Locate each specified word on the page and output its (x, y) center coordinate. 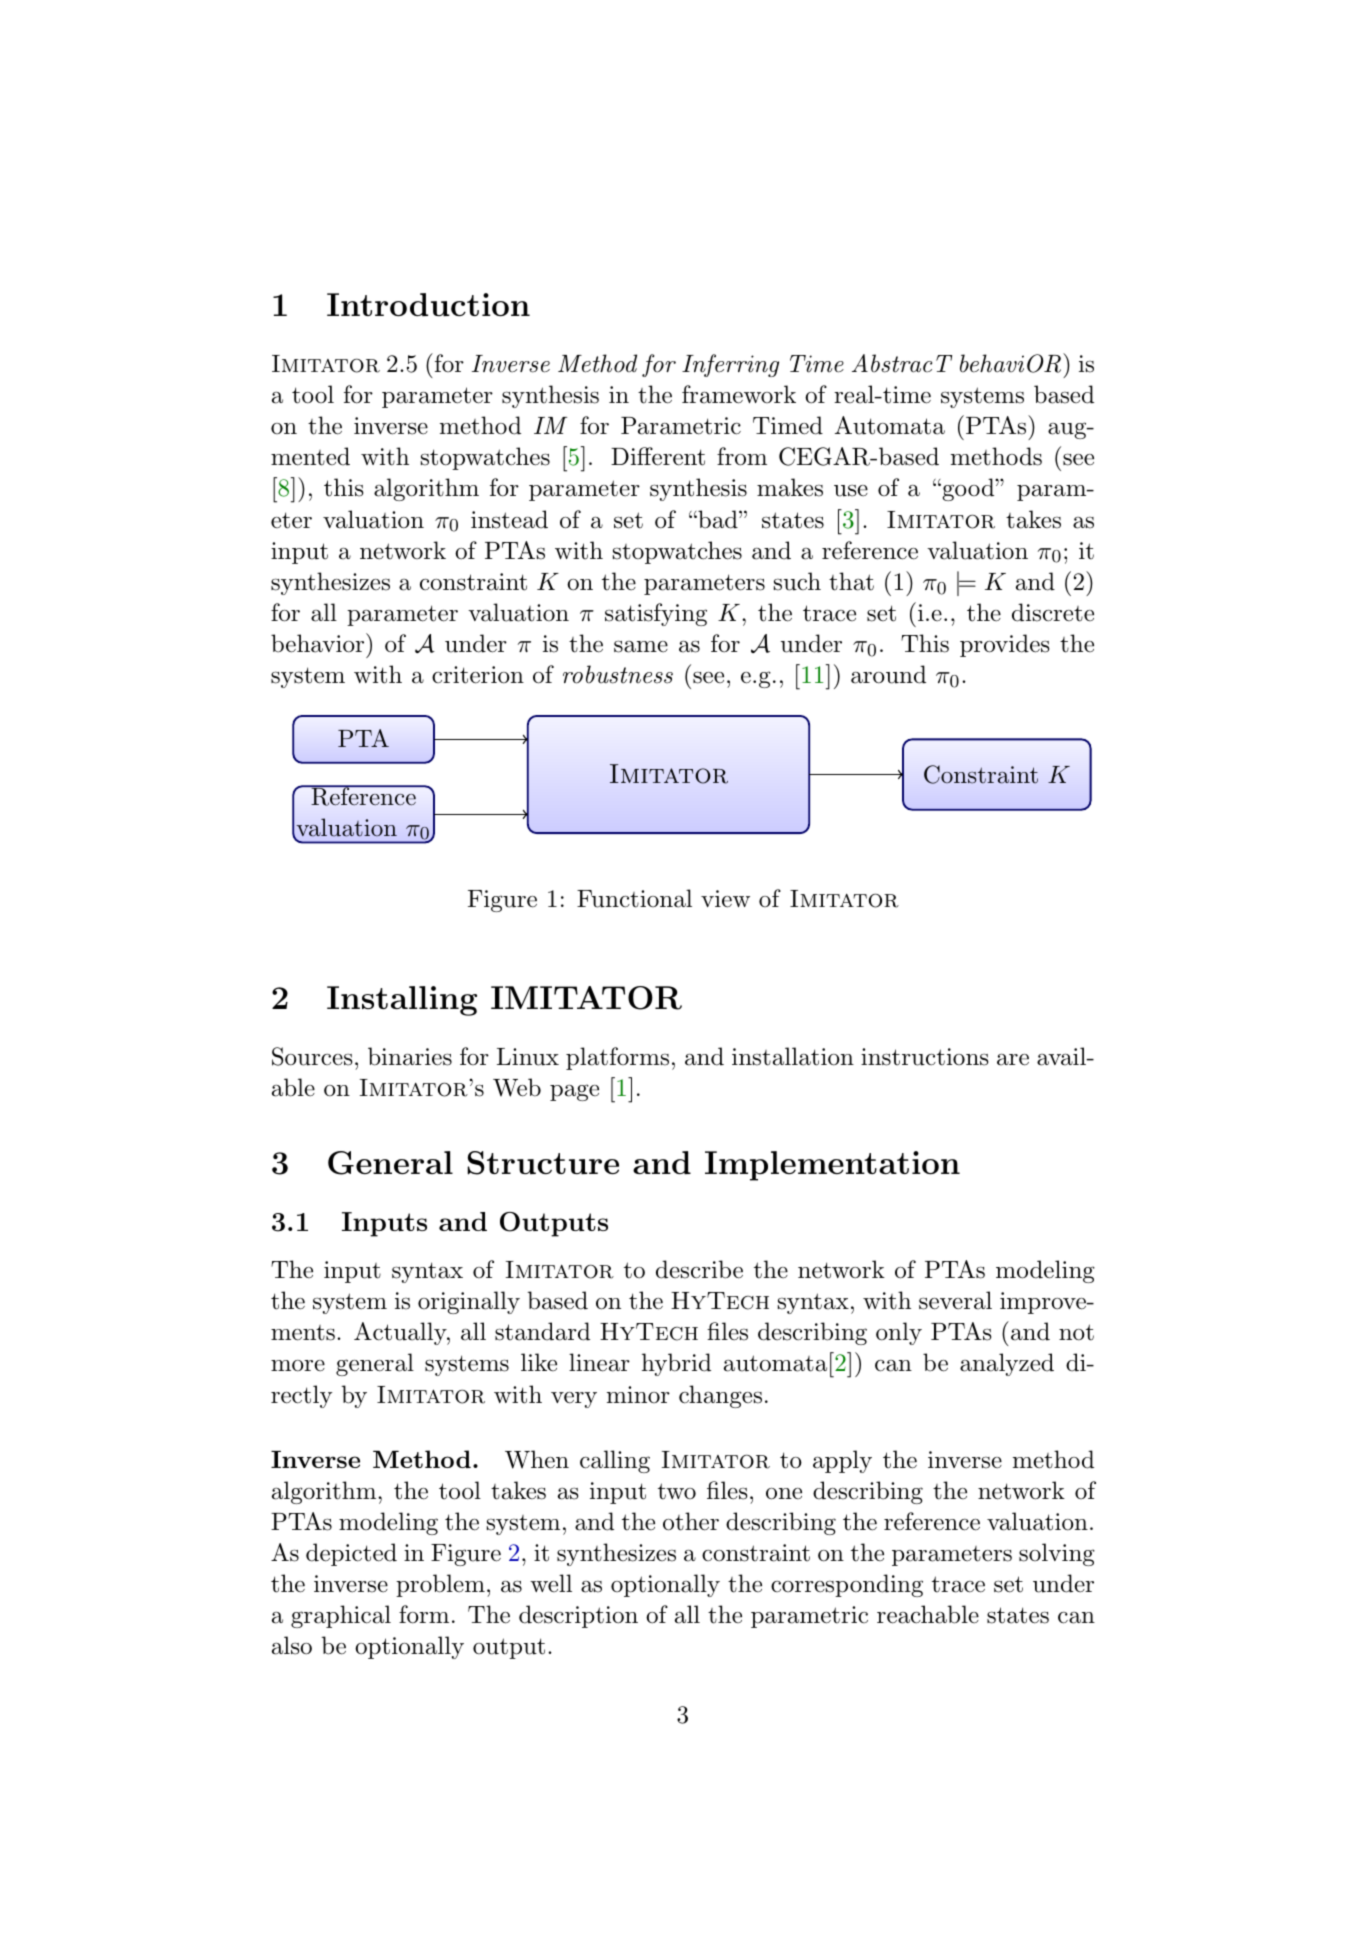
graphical (341, 1616)
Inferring (730, 365)
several (955, 1300)
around (888, 674)
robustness (618, 674)
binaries (410, 1056)
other (691, 1521)
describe (699, 1269)
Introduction (428, 304)
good (968, 489)
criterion (478, 675)
